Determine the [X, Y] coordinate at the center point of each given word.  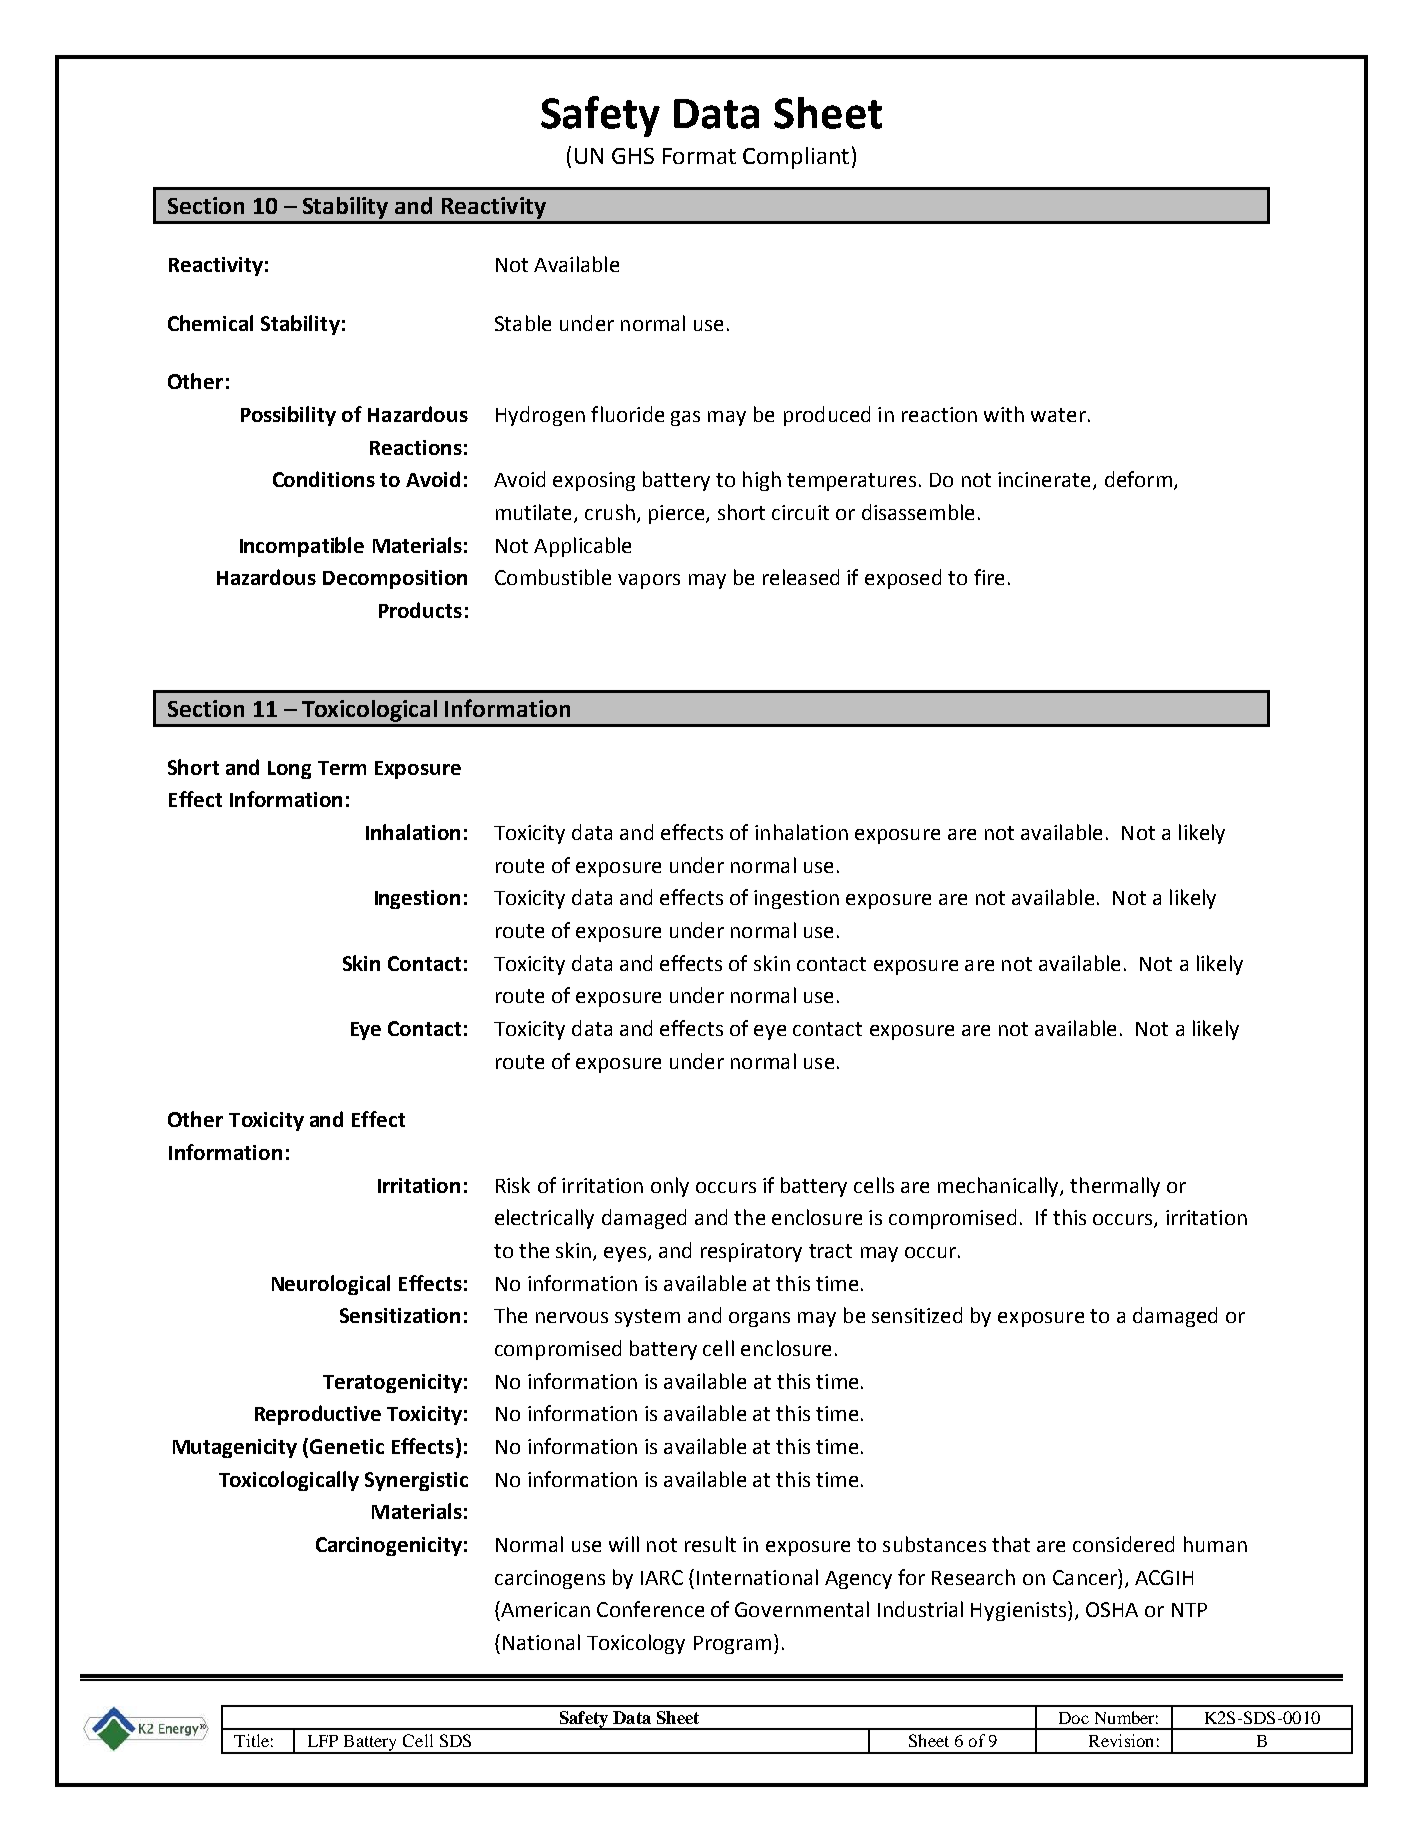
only [670, 1187]
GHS [633, 156]
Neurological [331, 1285]
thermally [1115, 1187]
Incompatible [302, 547]
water [1058, 415]
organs [759, 1319]
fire [989, 577]
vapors [649, 581]
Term [342, 768]
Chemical [210, 323]
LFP [323, 1741]
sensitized [917, 1315]
